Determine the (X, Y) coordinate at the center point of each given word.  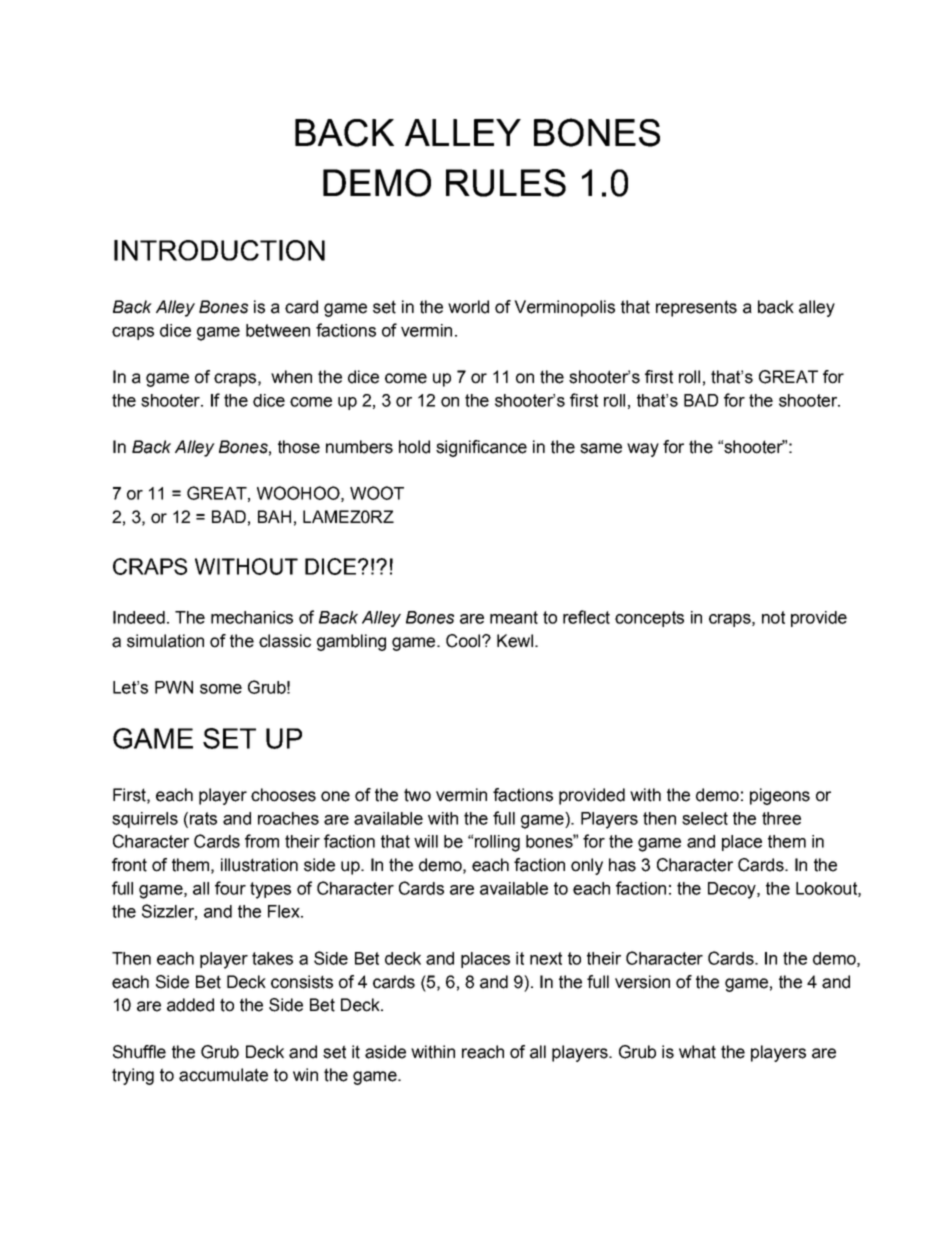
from (262, 841)
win (305, 1074)
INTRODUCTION (219, 250)
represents (696, 308)
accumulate (223, 1075)
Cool (464, 641)
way (643, 450)
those (299, 447)
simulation (165, 641)
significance (481, 448)
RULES (506, 183)
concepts (649, 619)
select (705, 818)
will (426, 841)
